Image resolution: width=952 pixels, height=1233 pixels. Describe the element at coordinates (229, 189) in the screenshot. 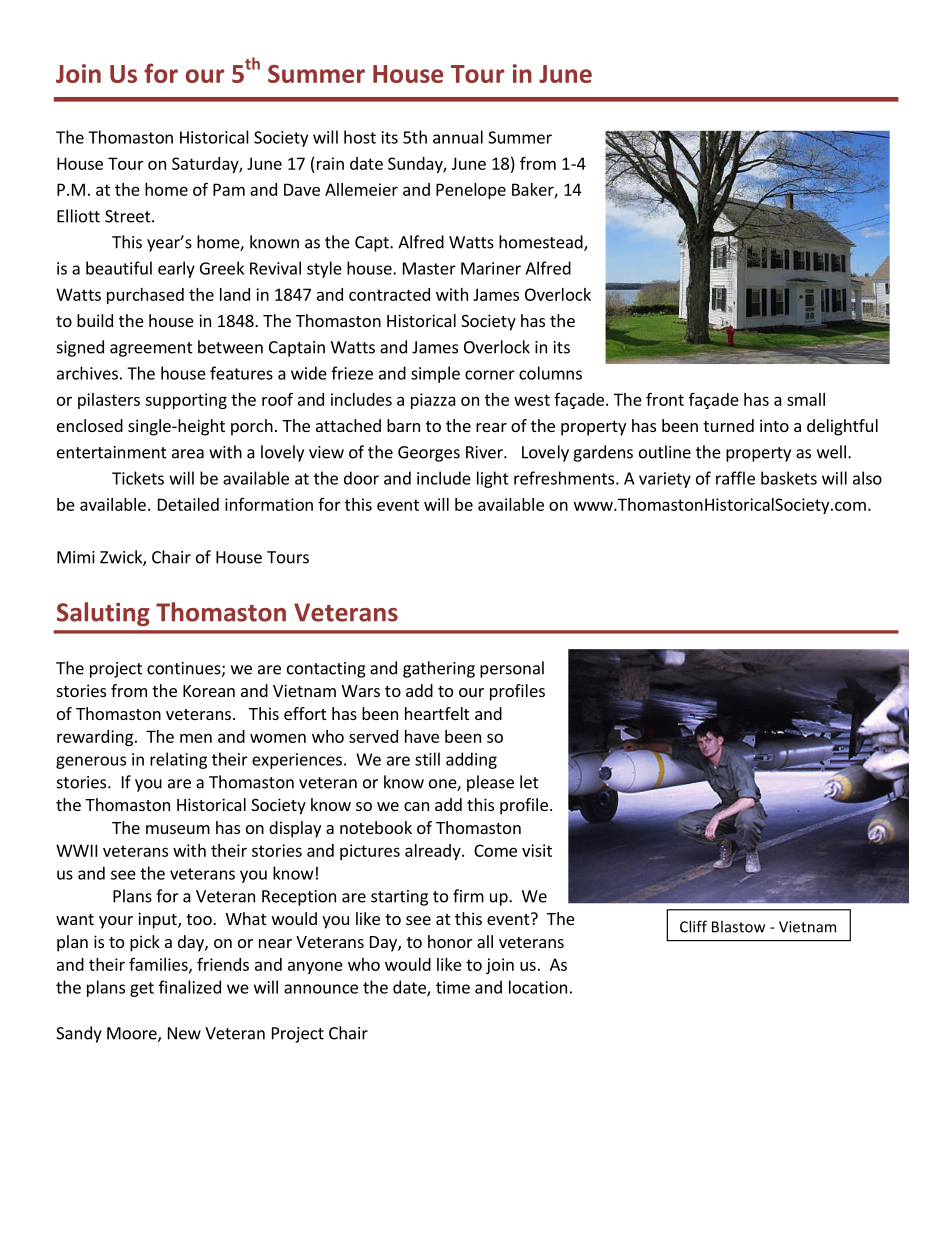

I see `Pam` at that location.
